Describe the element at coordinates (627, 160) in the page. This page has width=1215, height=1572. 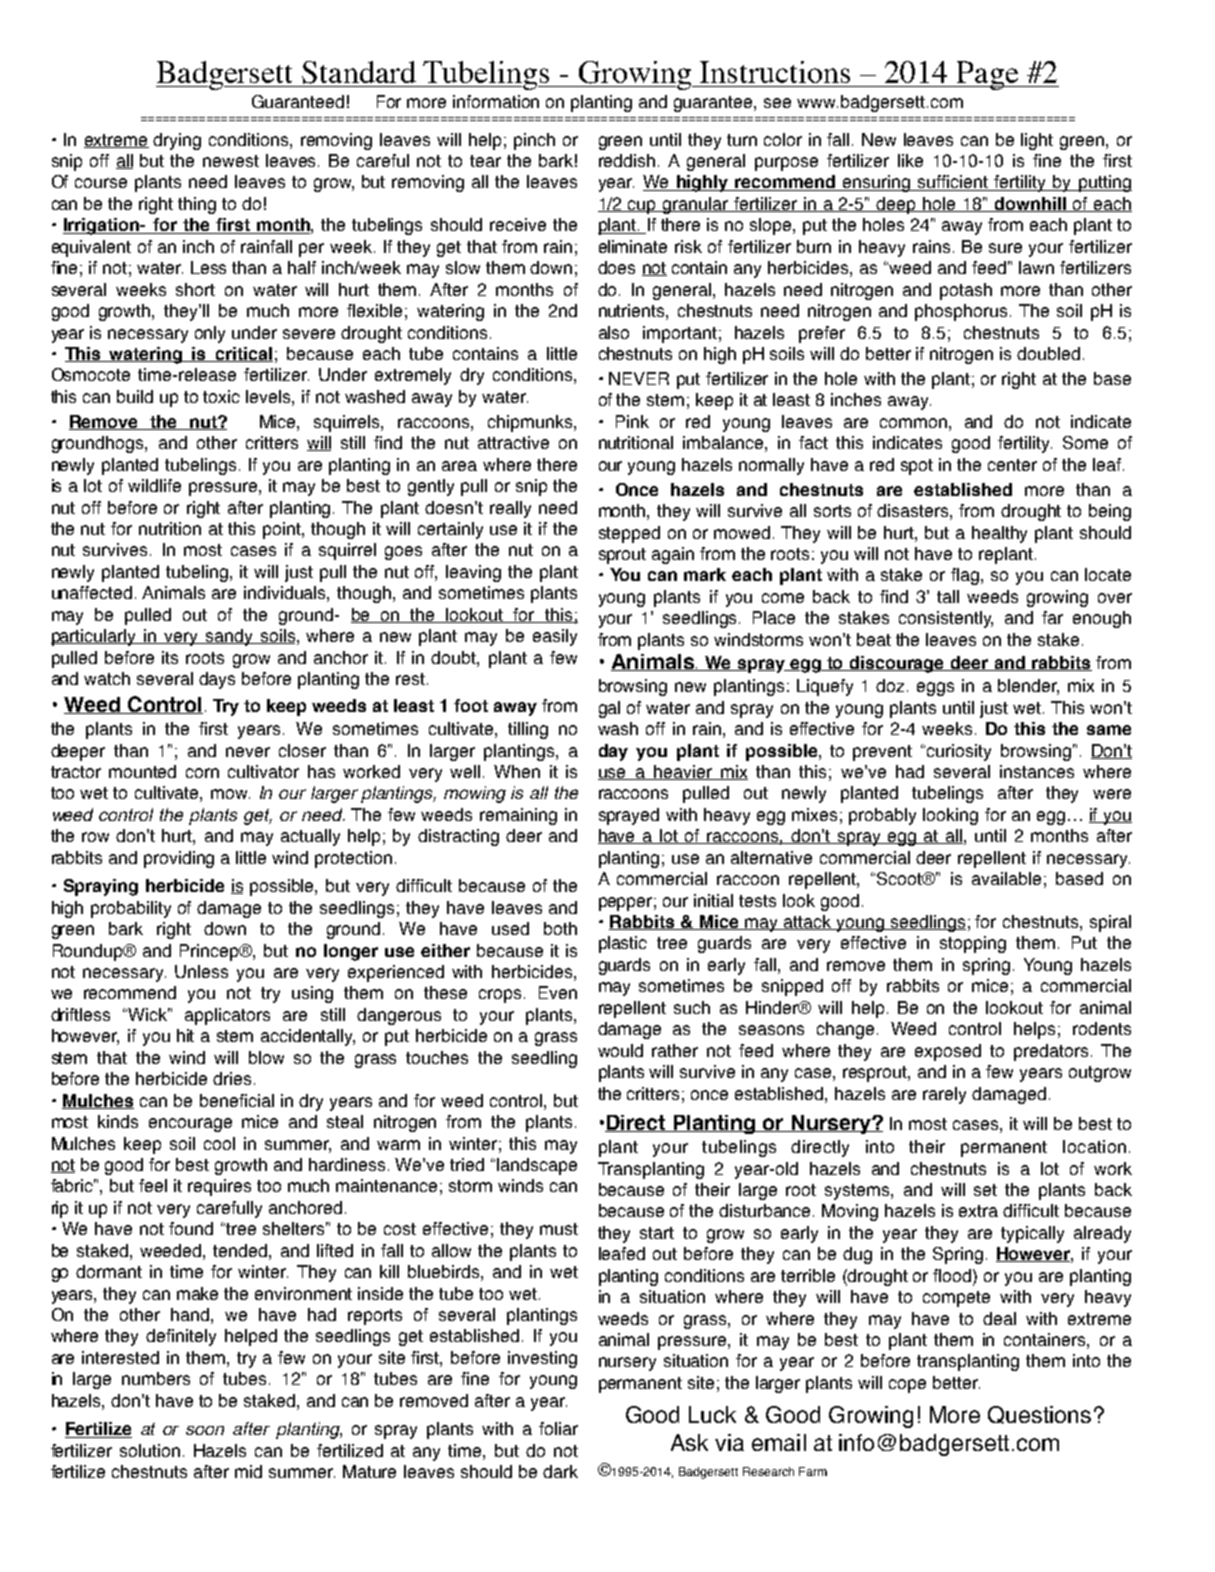
I see `reddish` at that location.
